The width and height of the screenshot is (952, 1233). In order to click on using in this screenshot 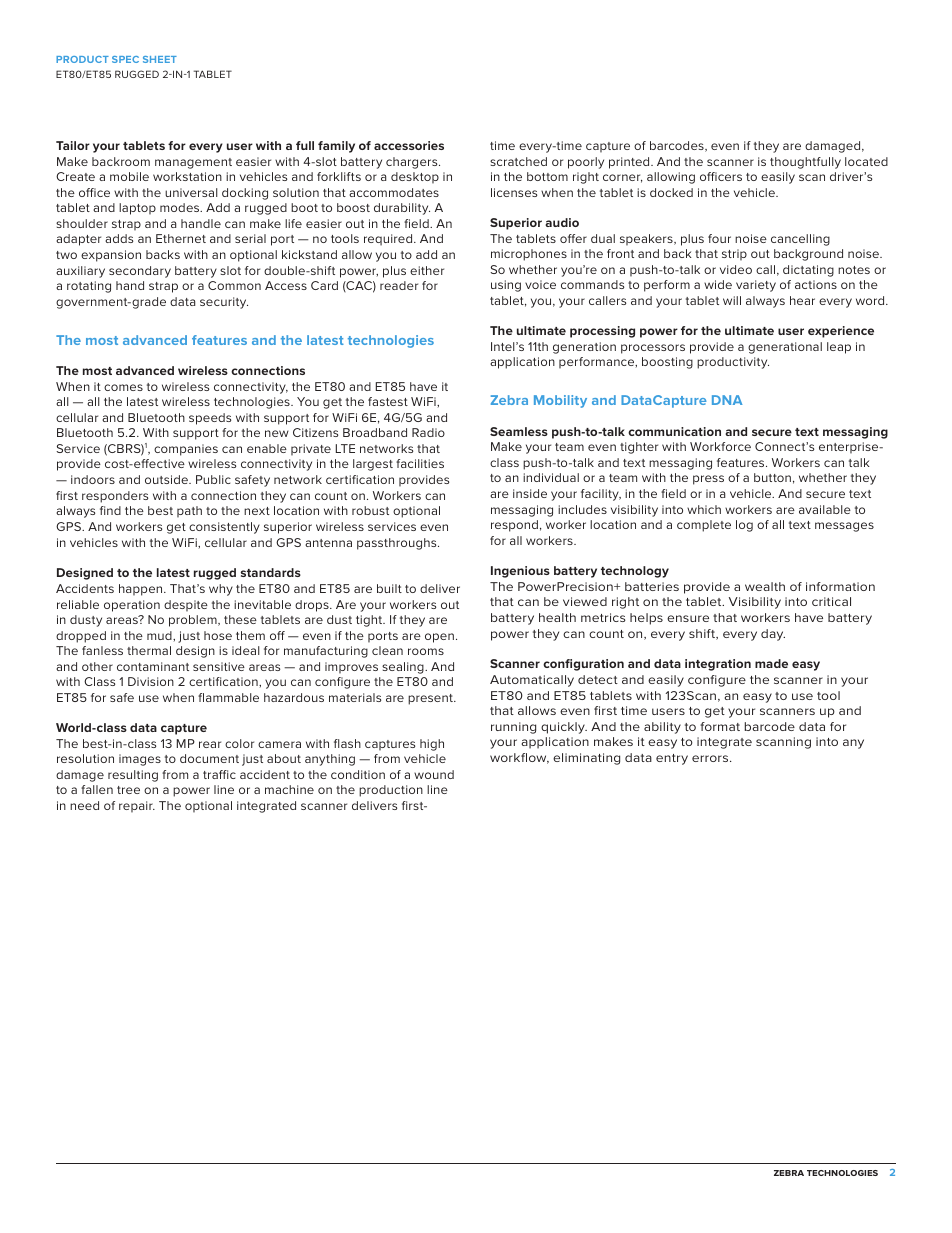, I will do `click(506, 286)`.
